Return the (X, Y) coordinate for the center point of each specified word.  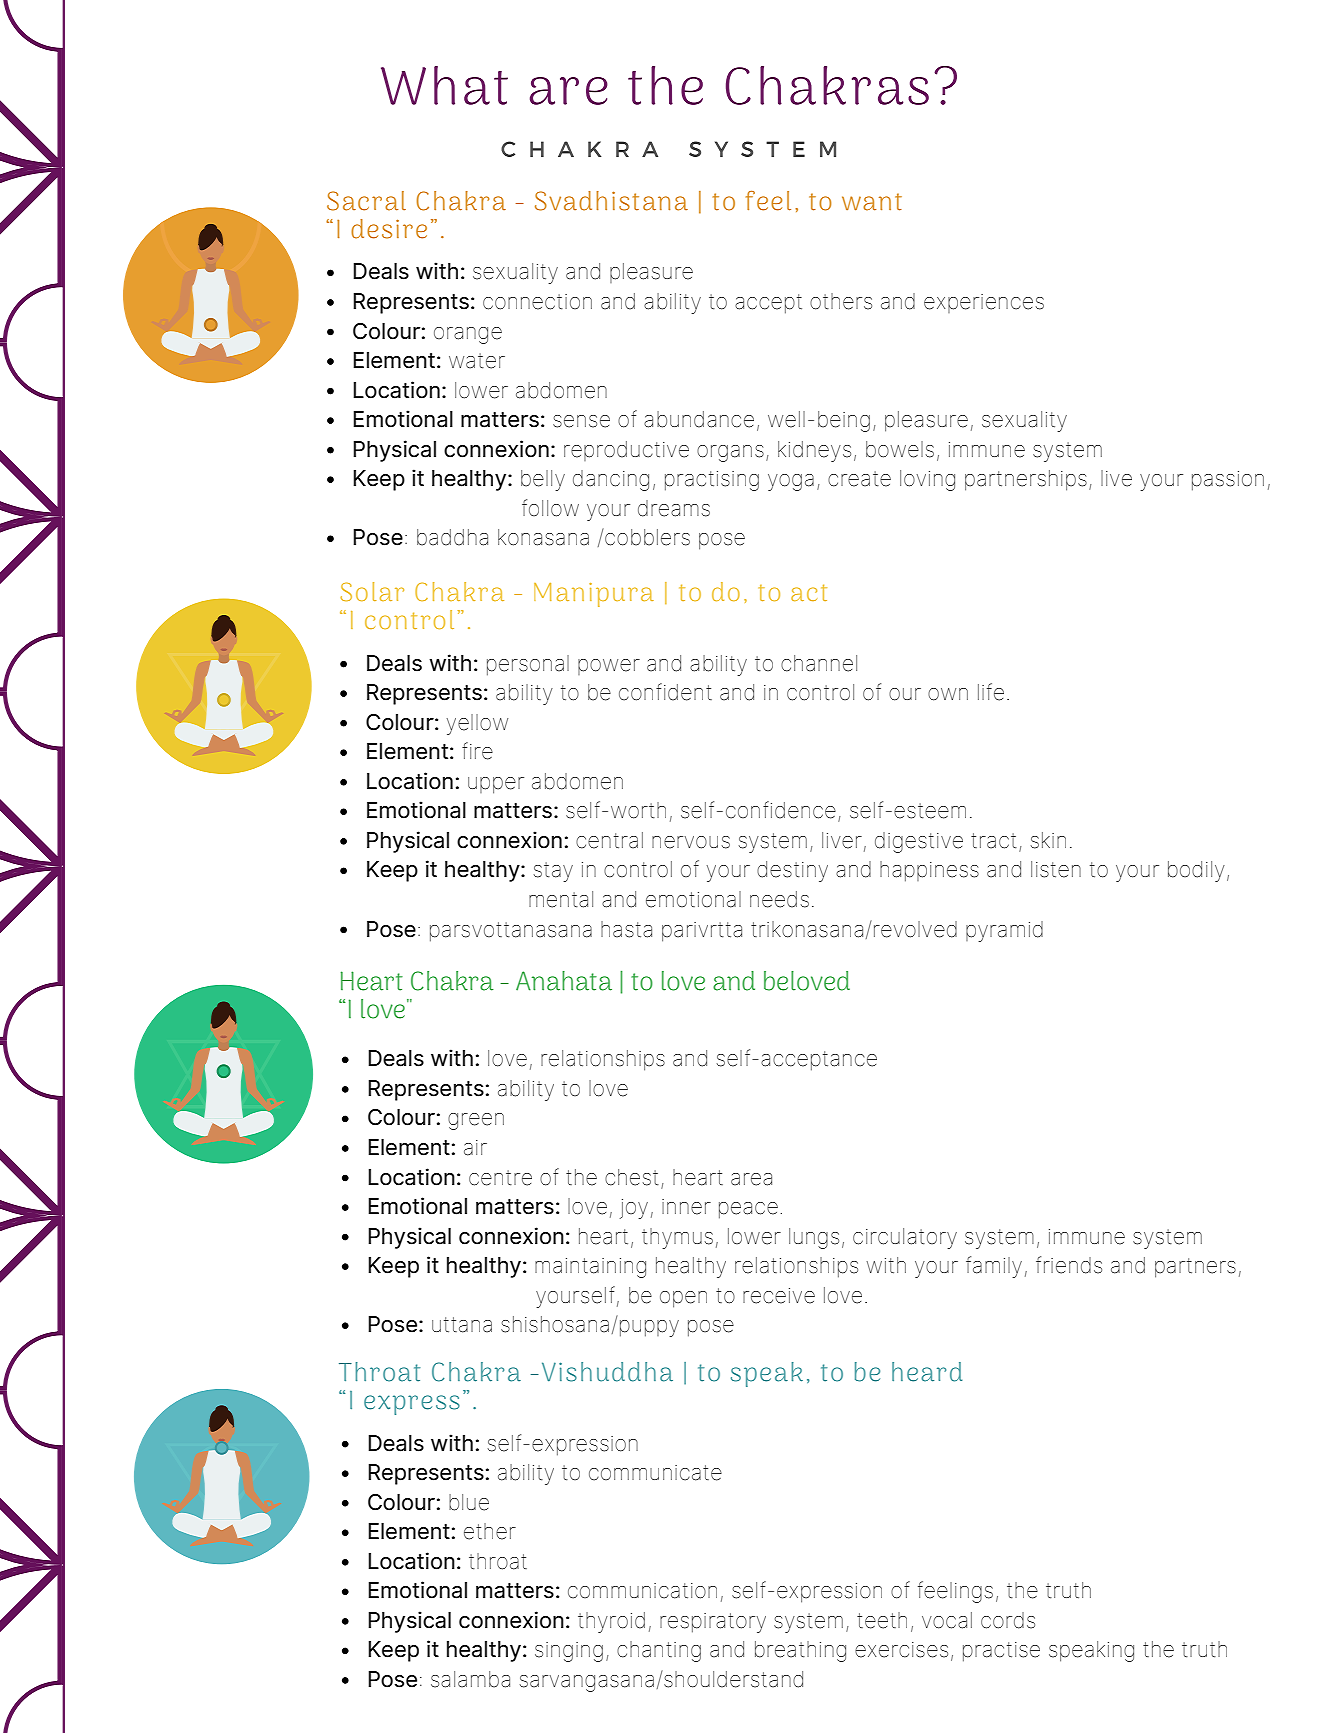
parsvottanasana (511, 932)
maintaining (590, 1268)
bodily (1196, 871)
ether (490, 1531)
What (444, 85)
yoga (791, 482)
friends (1069, 1265)
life (991, 692)
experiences (984, 303)
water (477, 361)
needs (779, 899)
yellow (477, 724)
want (872, 202)
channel (819, 663)
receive (779, 1296)
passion (1228, 481)
